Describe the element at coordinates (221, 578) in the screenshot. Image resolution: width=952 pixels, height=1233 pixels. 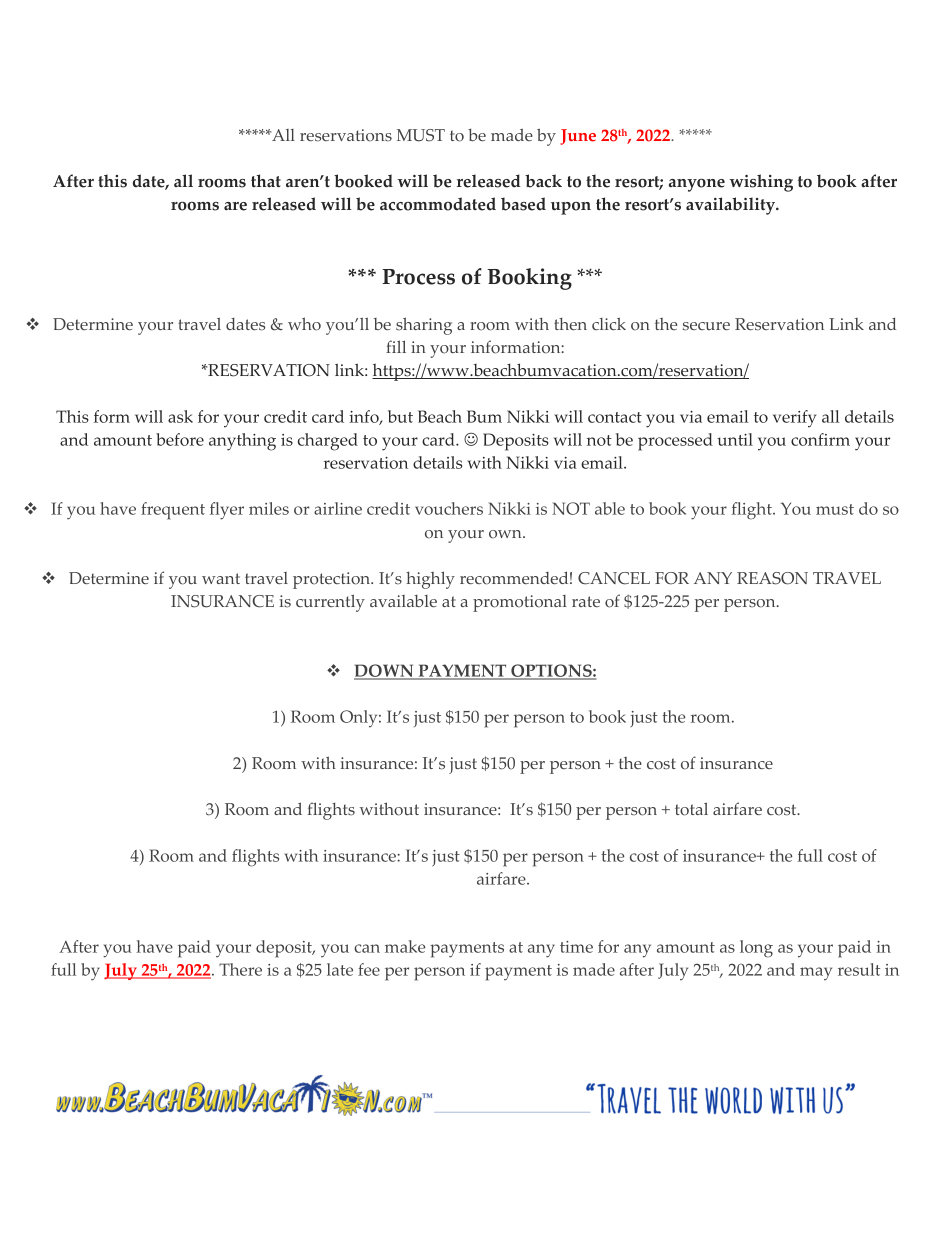
I see `want` at that location.
